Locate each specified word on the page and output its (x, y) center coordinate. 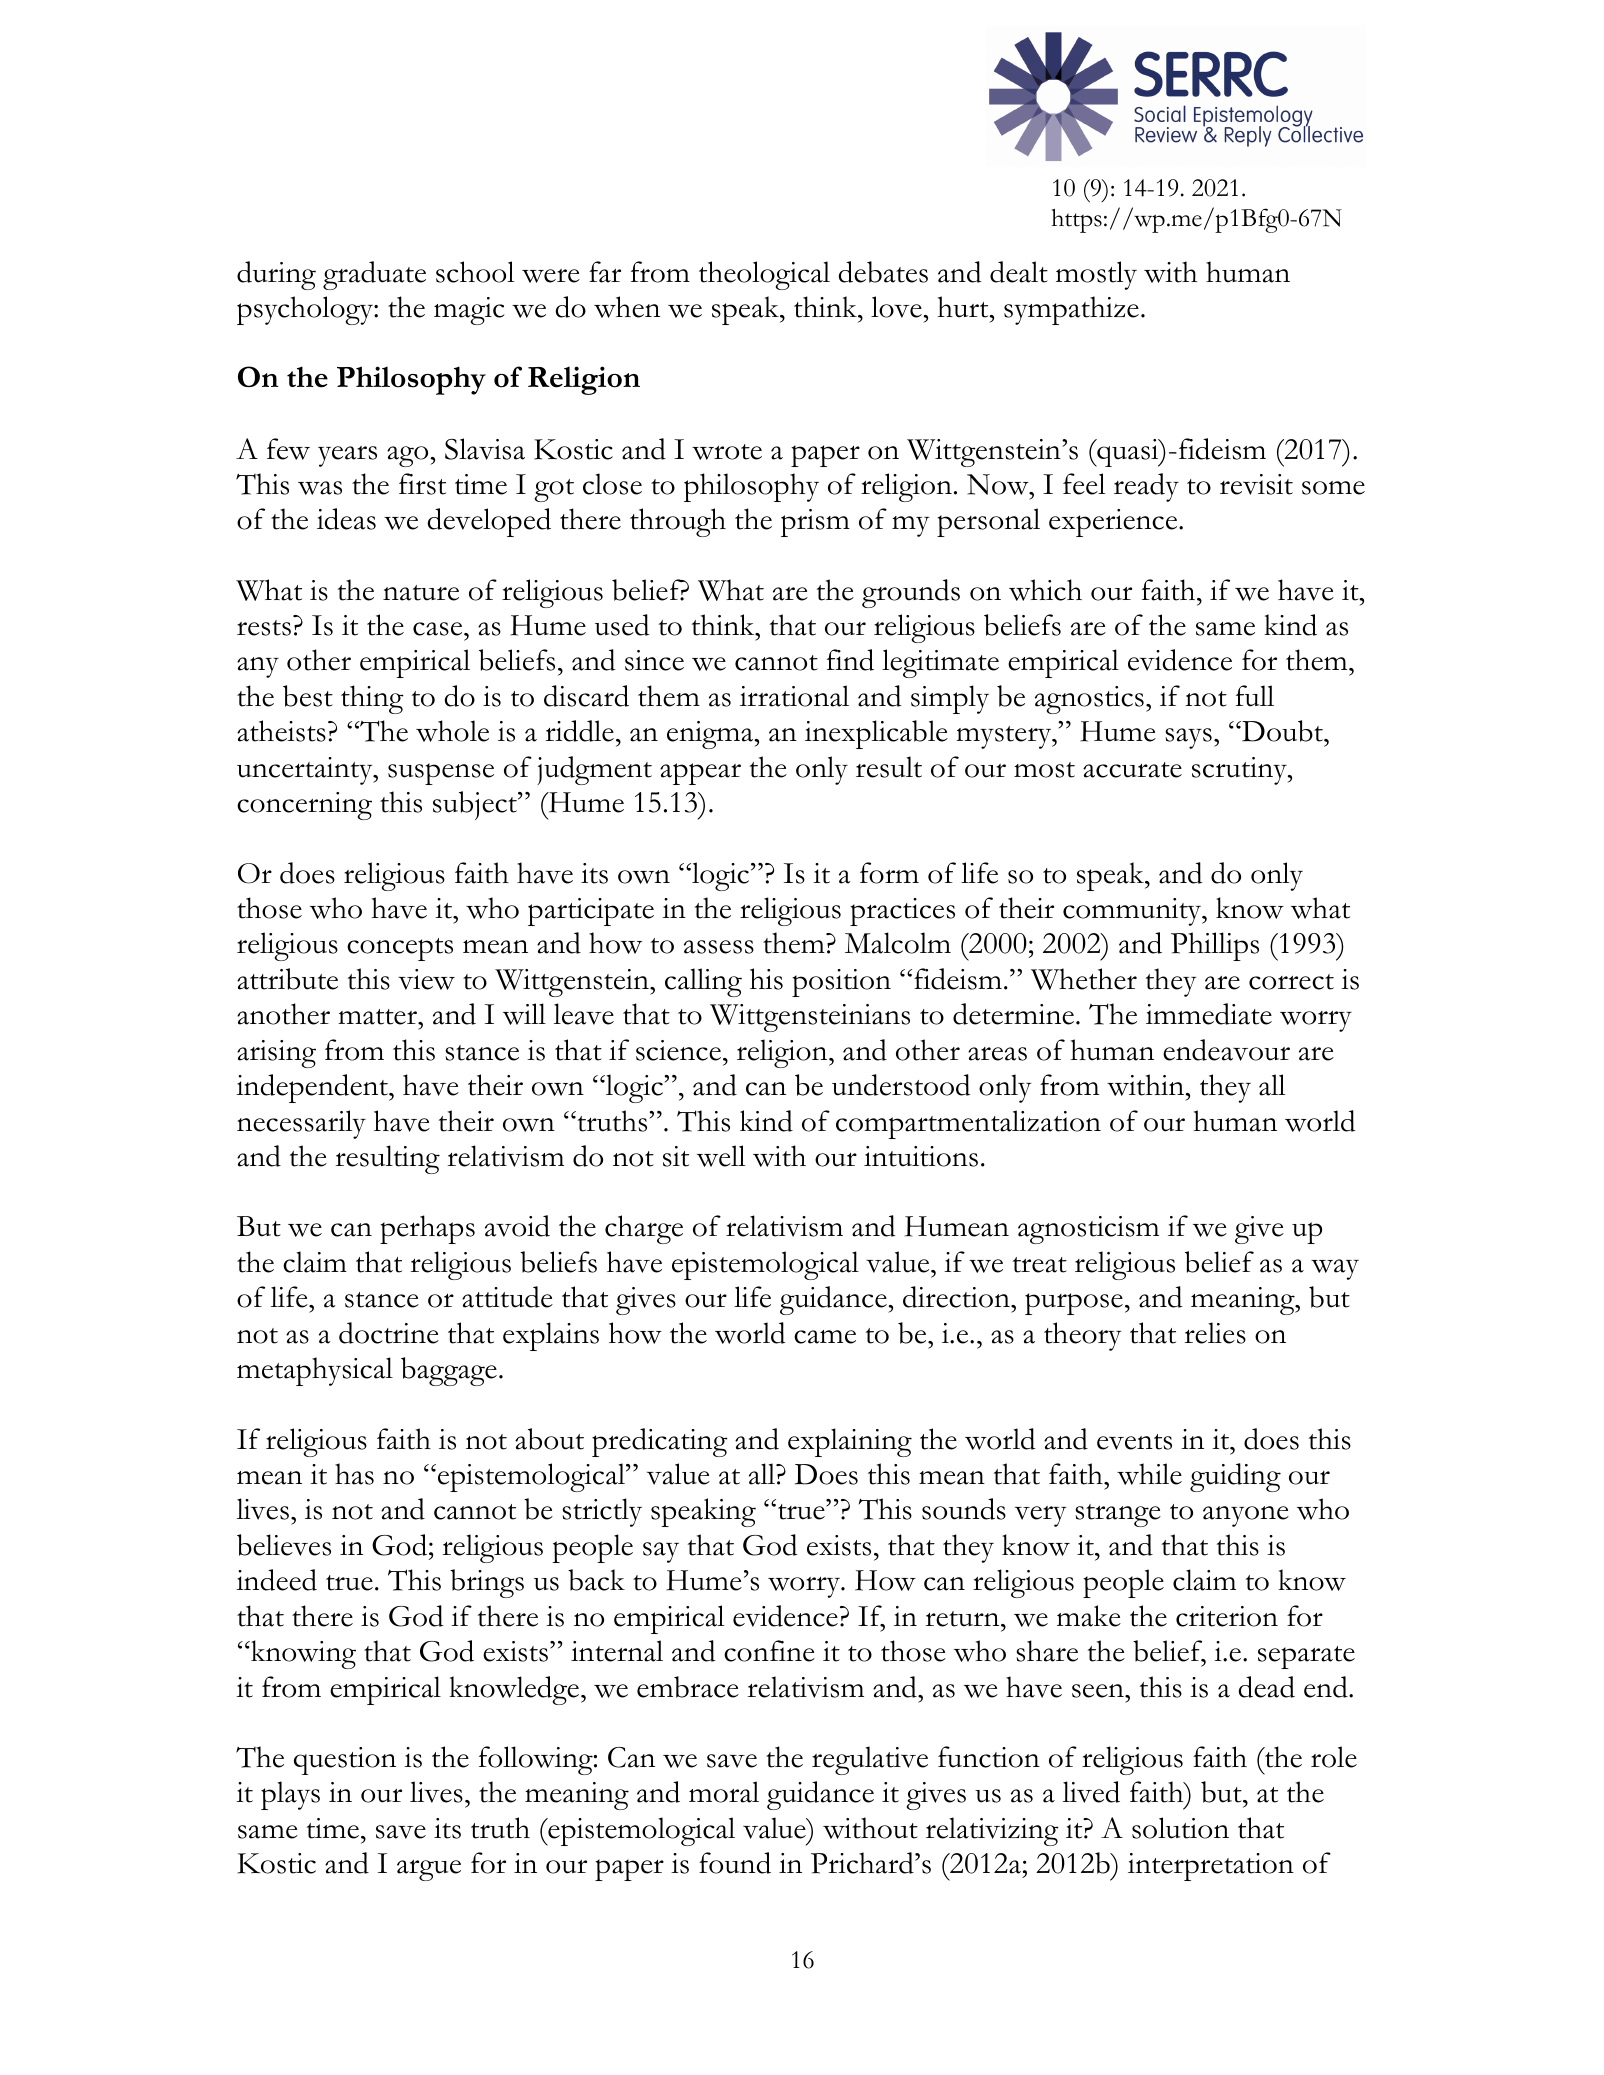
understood (901, 1085)
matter (378, 1017)
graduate (374, 275)
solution (1180, 1828)
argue (429, 1870)
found (735, 1863)
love (896, 307)
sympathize (1071, 310)
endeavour (1226, 1050)
